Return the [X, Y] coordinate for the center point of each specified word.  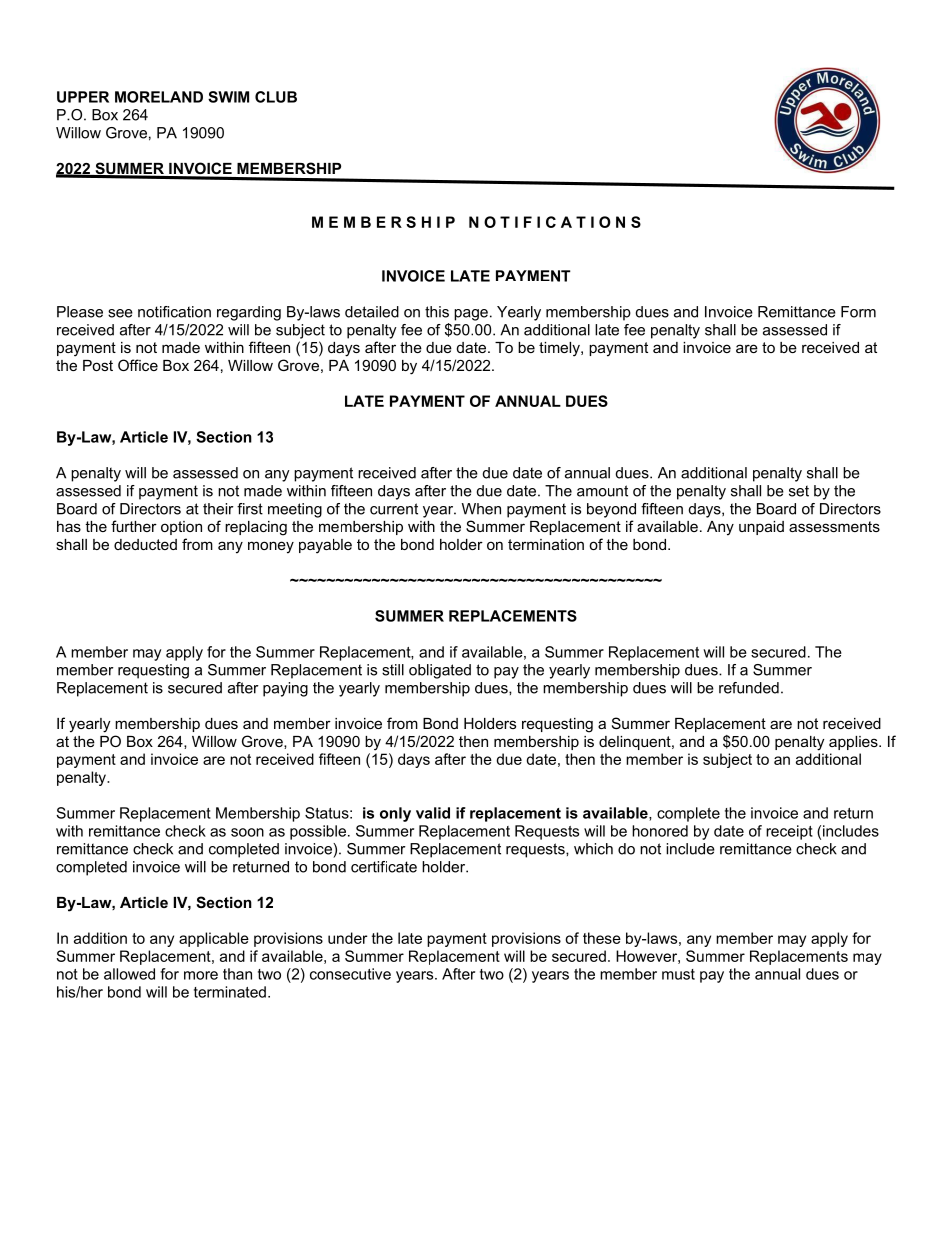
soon [247, 832]
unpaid [761, 528]
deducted [145, 544]
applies [854, 743]
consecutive [350, 974]
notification [174, 312]
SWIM [228, 97]
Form [858, 312]
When [481, 509]
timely [560, 349]
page [471, 315]
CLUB [276, 97]
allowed [129, 974]
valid [433, 813]
